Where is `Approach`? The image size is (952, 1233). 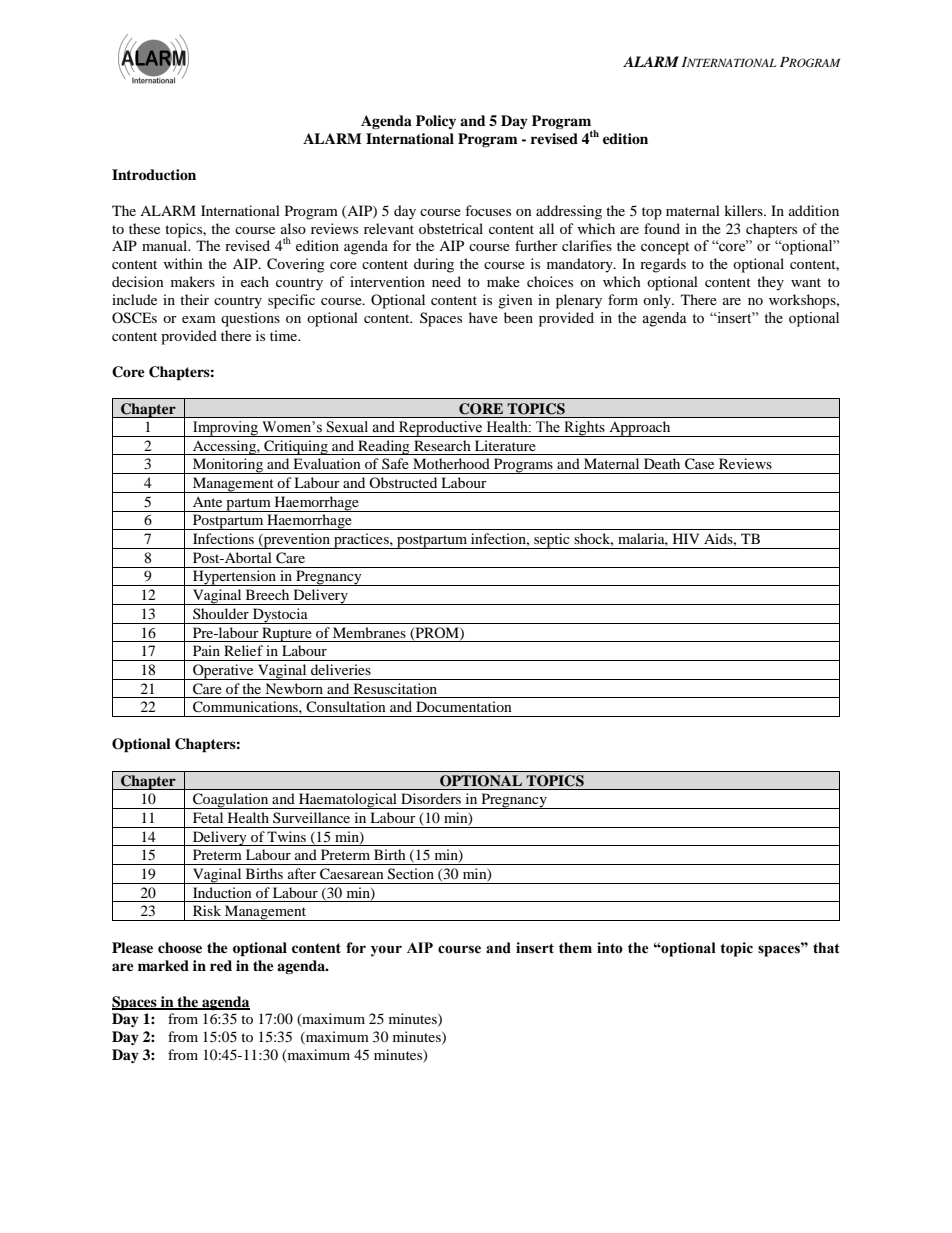 Approach is located at coordinates (640, 429).
